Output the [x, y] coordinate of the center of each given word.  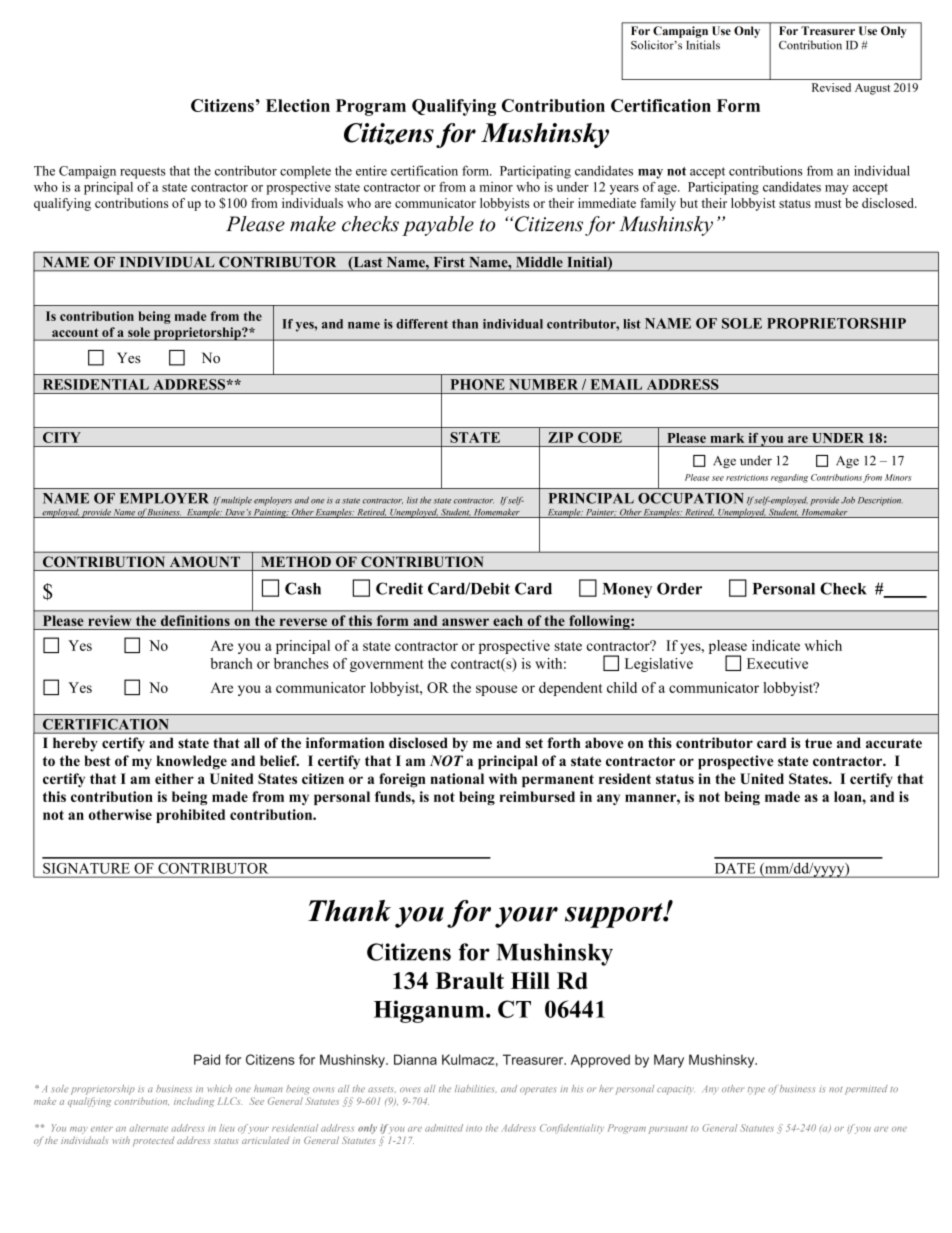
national [457, 778]
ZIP [560, 437]
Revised [831, 87]
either [174, 778]
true [818, 743]
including [194, 1102]
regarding [789, 478]
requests [143, 173]
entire [371, 170]
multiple [236, 501]
